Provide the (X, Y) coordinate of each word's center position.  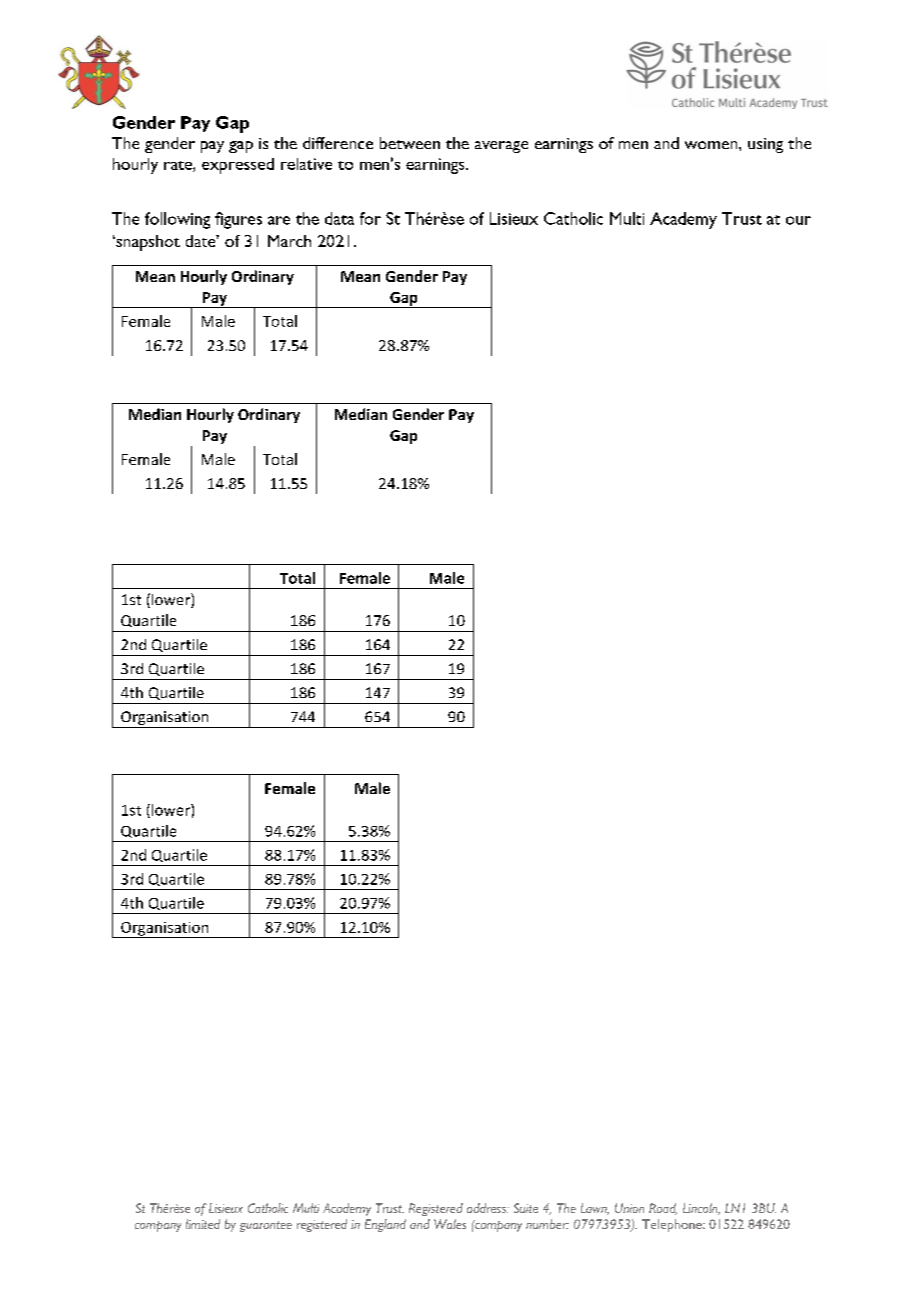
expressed (238, 166)
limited (203, 1224)
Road (663, 1209)
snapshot (147, 243)
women (712, 145)
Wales (450, 1224)
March (289, 241)
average (501, 147)
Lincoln (701, 1209)
